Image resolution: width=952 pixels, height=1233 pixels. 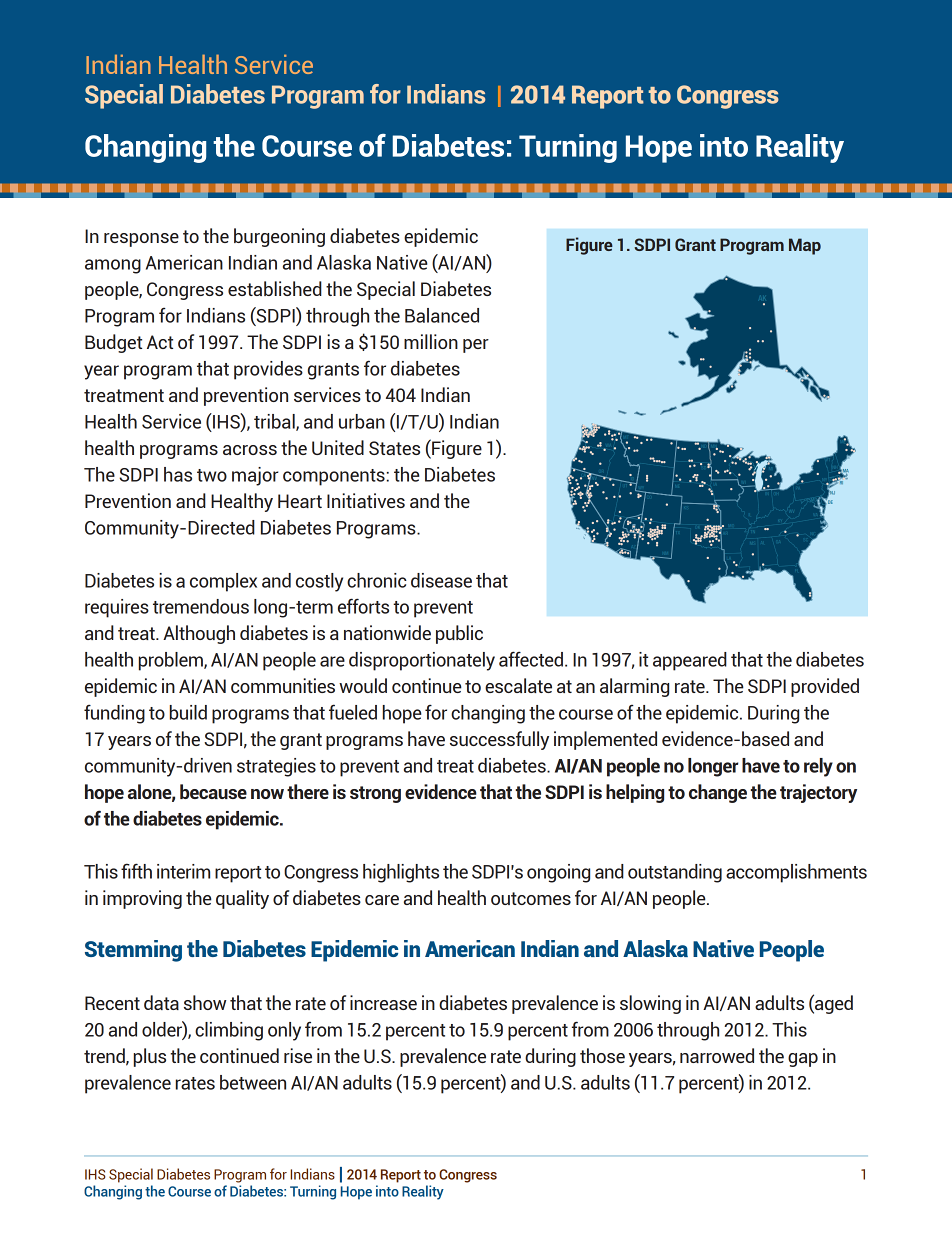 I want to click on interim, so click(x=183, y=871).
